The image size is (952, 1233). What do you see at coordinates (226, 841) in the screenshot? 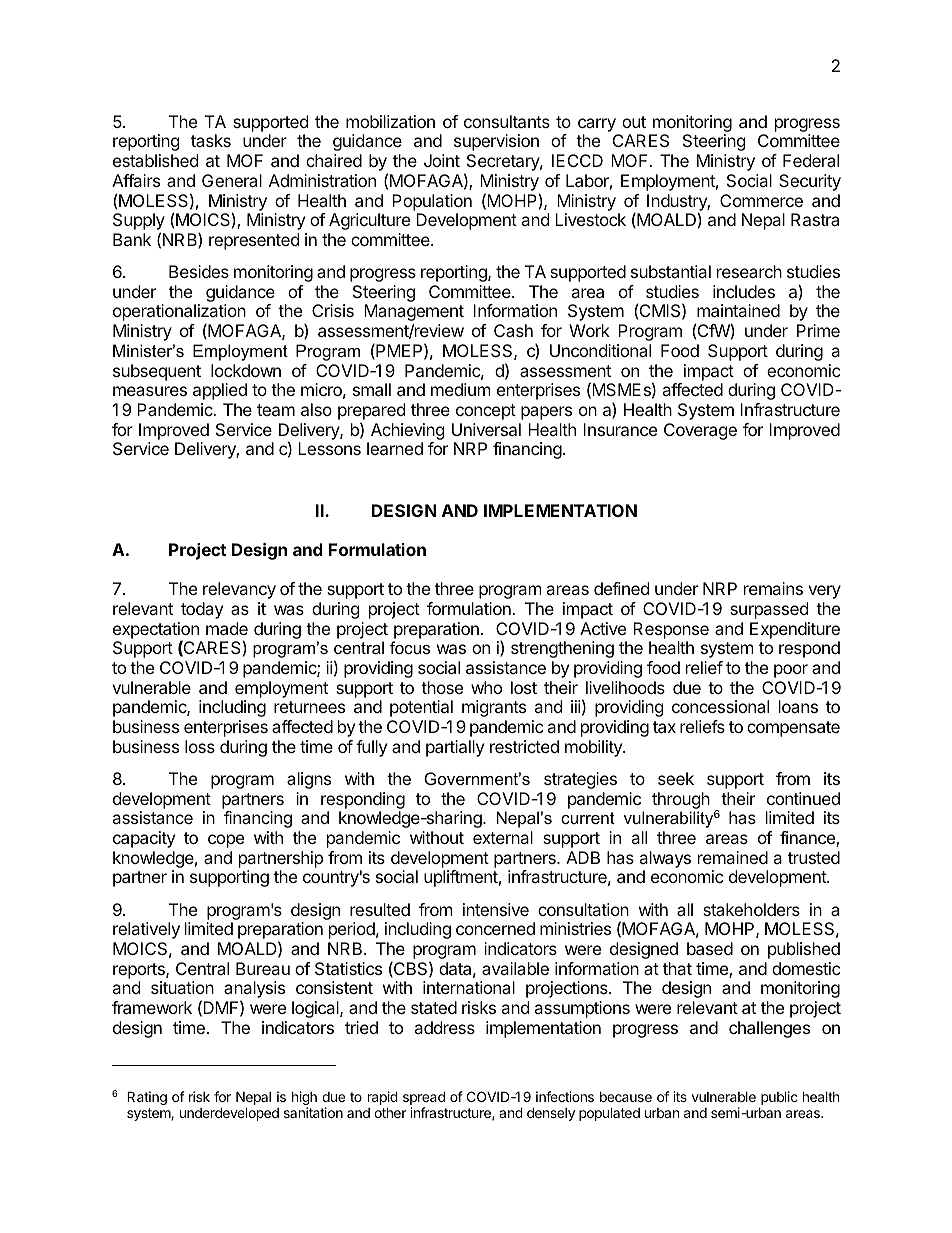
I see `cope` at bounding box center [226, 841].
